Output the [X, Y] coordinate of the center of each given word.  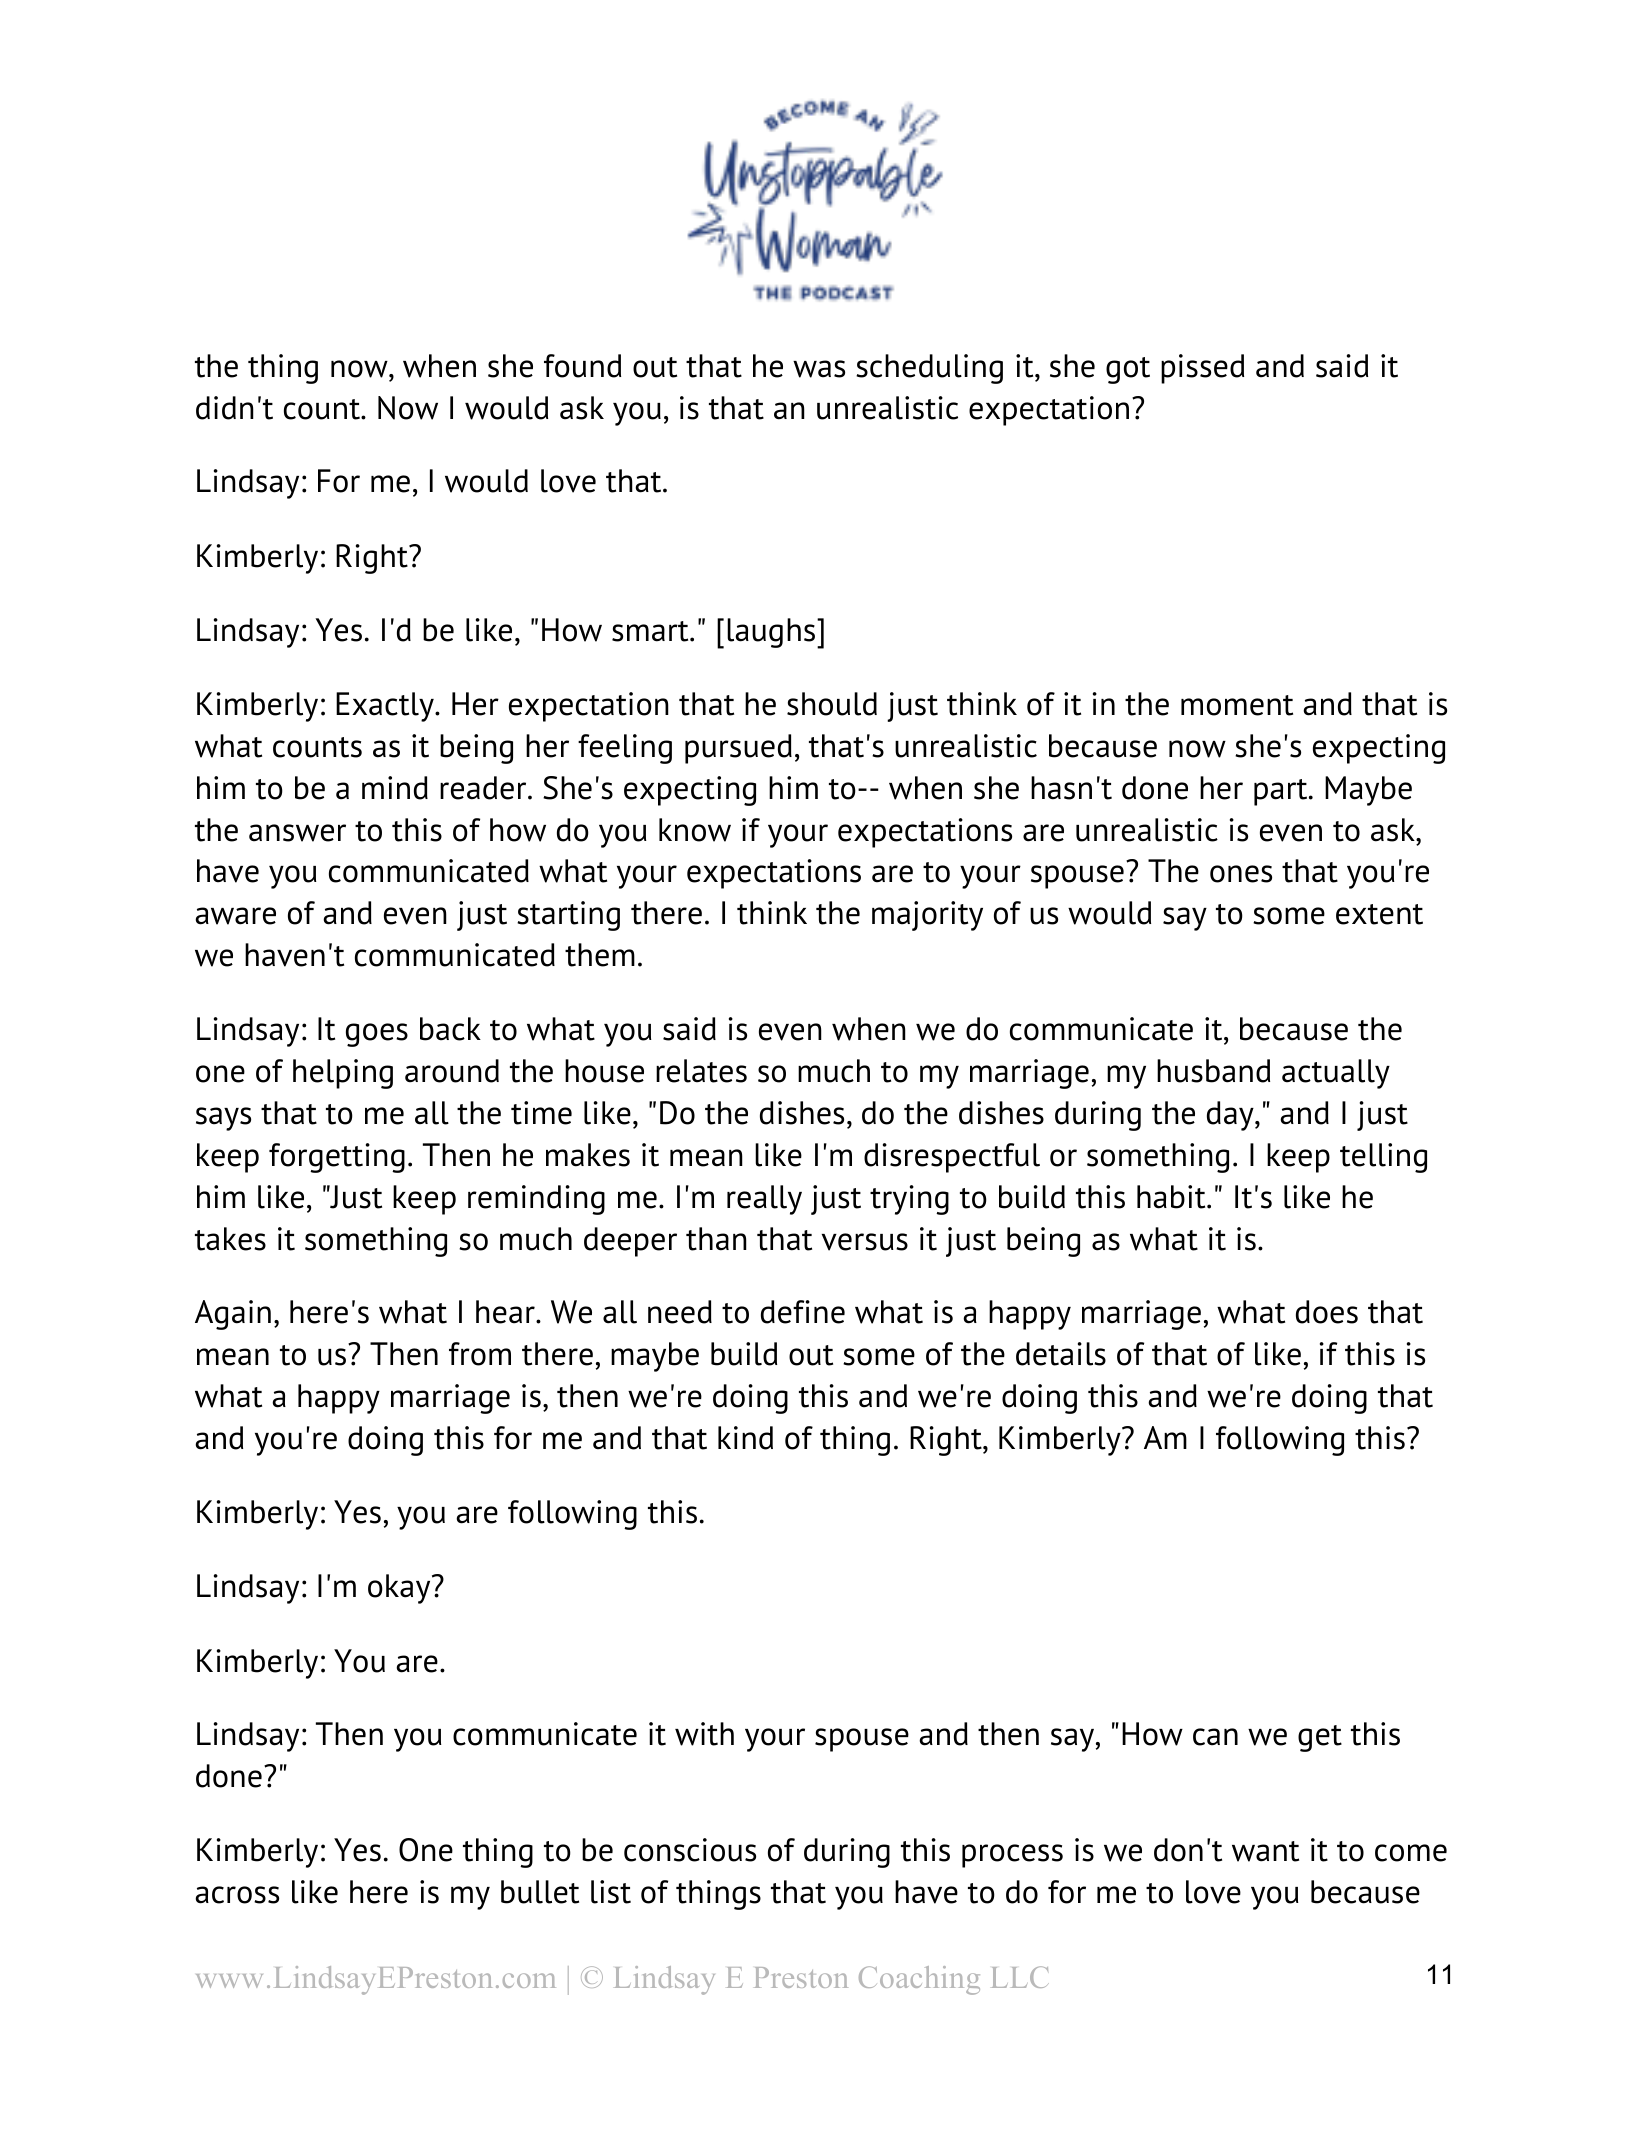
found [582, 366]
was [819, 369]
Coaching [919, 1980]
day [1231, 1116]
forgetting [337, 1158]
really [764, 1200]
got [1128, 370]
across [237, 1895]
